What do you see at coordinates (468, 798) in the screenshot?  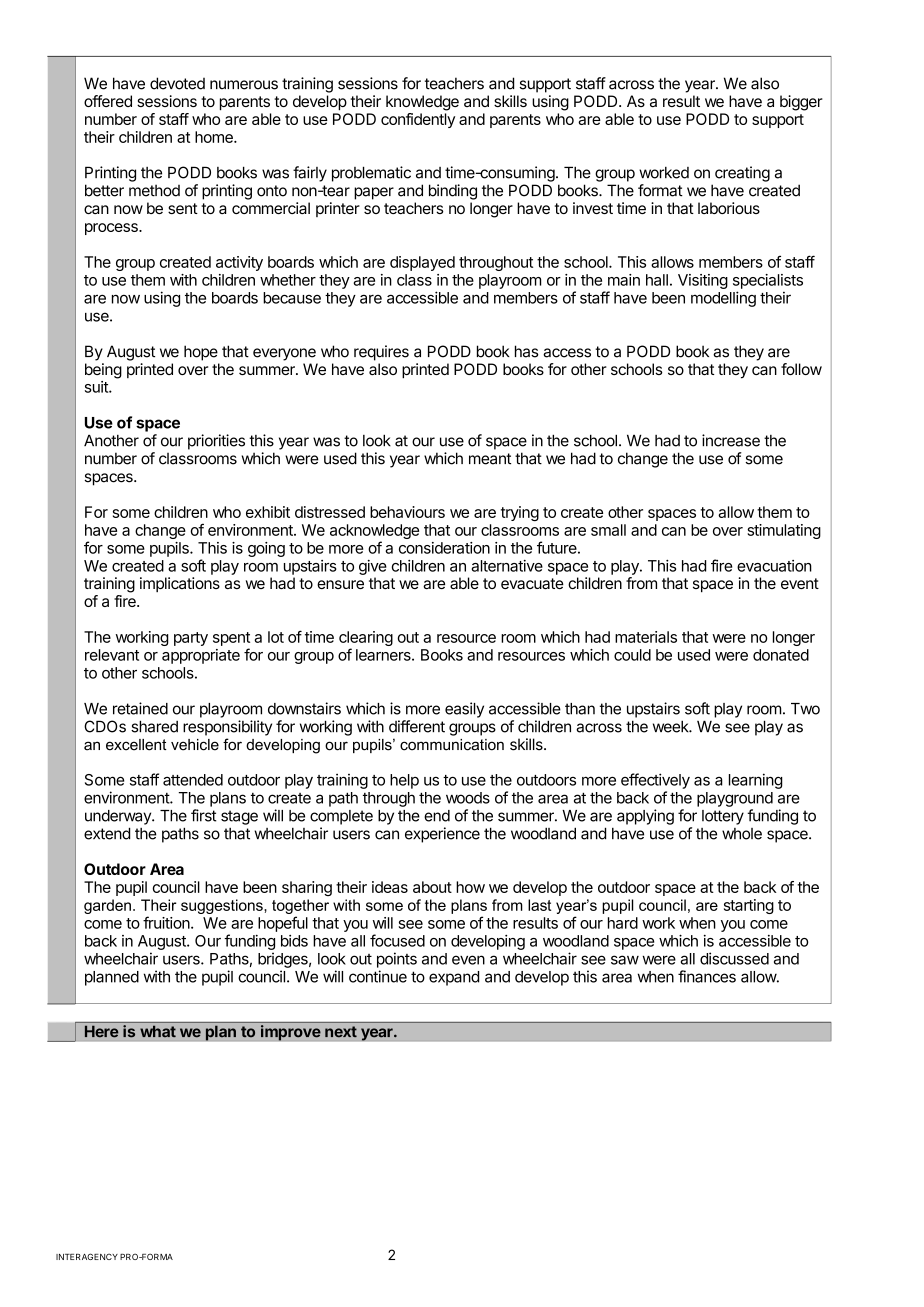 I see `woods` at bounding box center [468, 798].
